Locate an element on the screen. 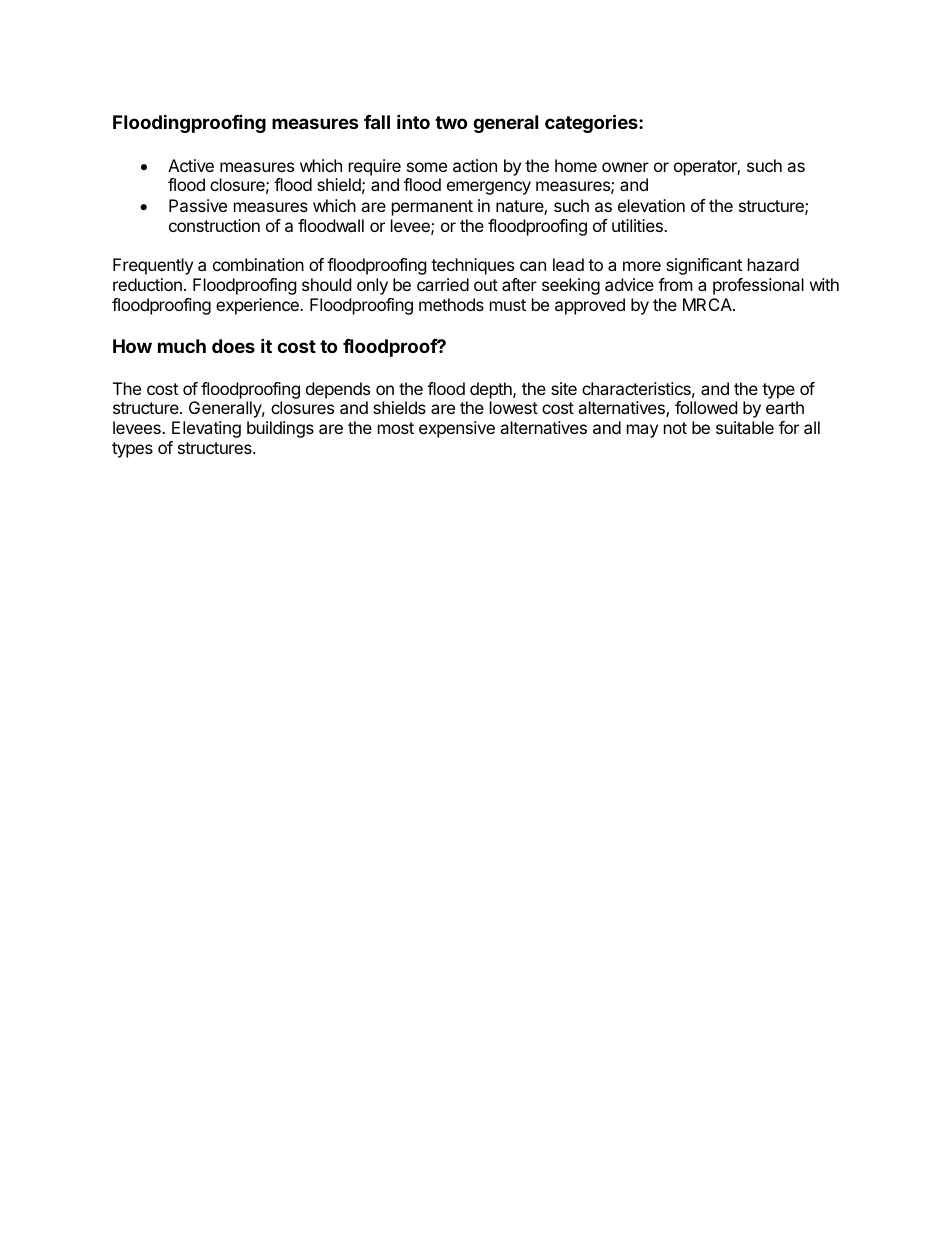 The height and width of the screenshot is (1233, 952). does is located at coordinates (233, 346).
